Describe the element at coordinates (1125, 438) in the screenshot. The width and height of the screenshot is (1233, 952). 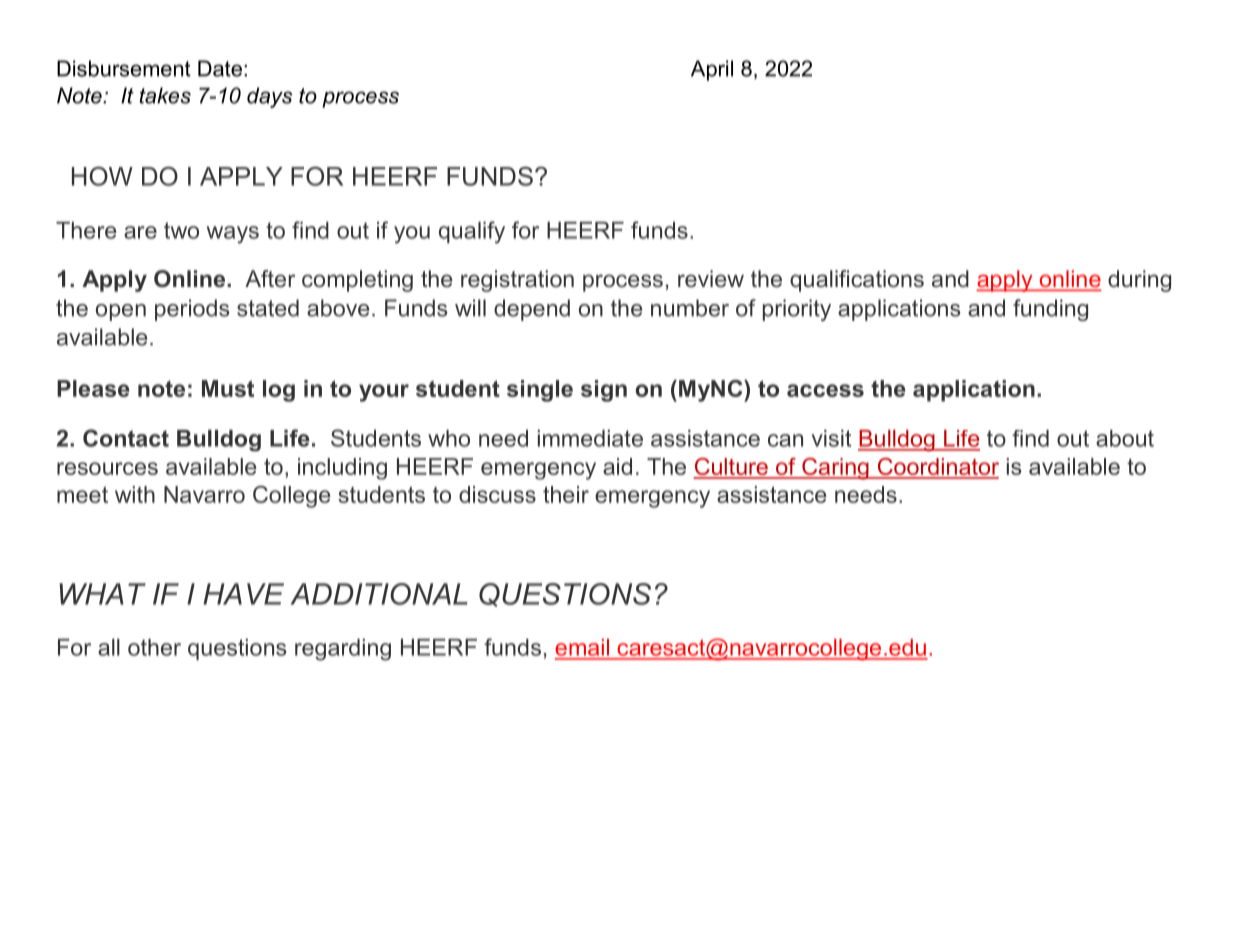
I see `about` at that location.
